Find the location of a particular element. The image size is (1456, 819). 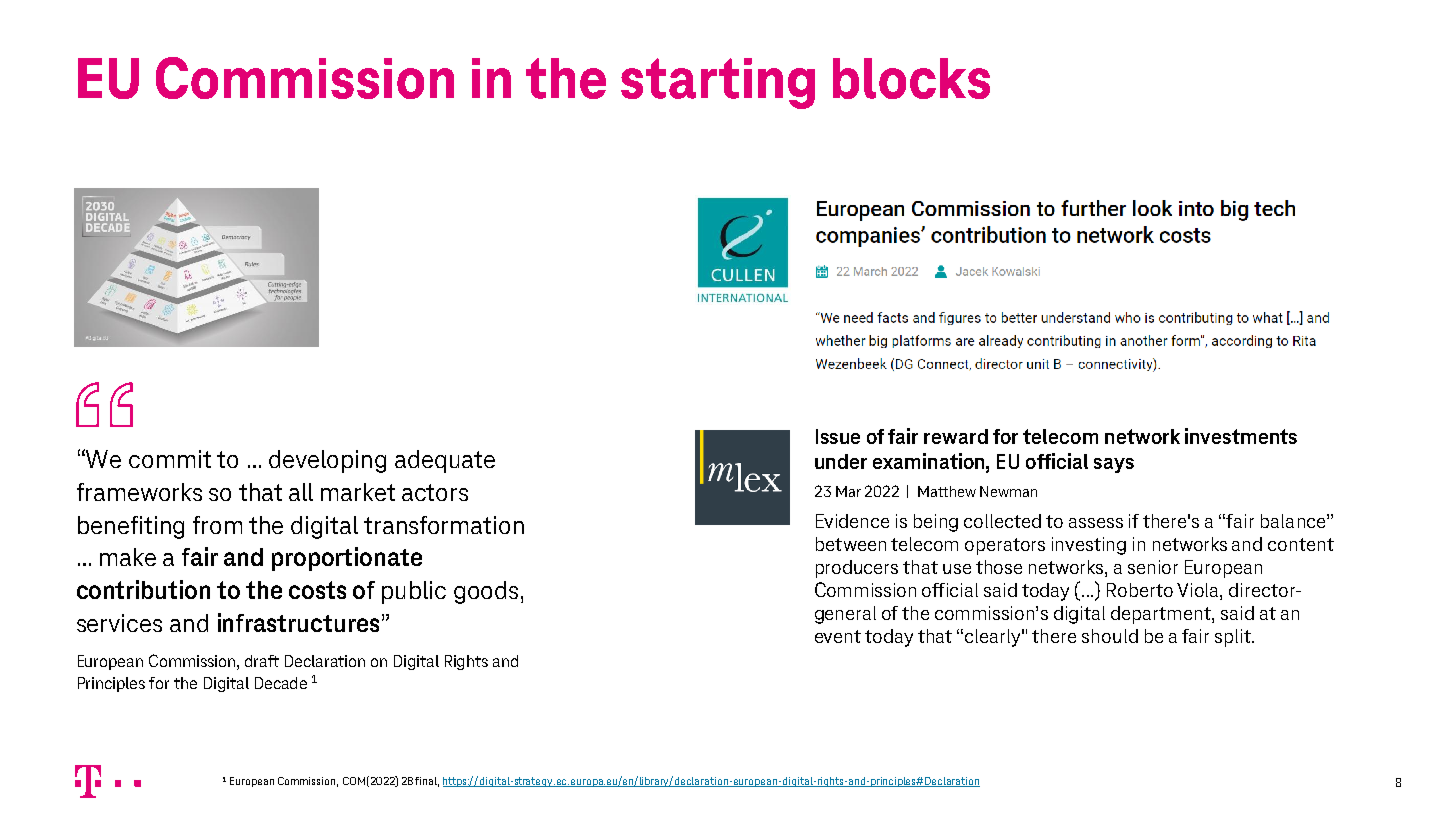

under is located at coordinates (841, 461).
